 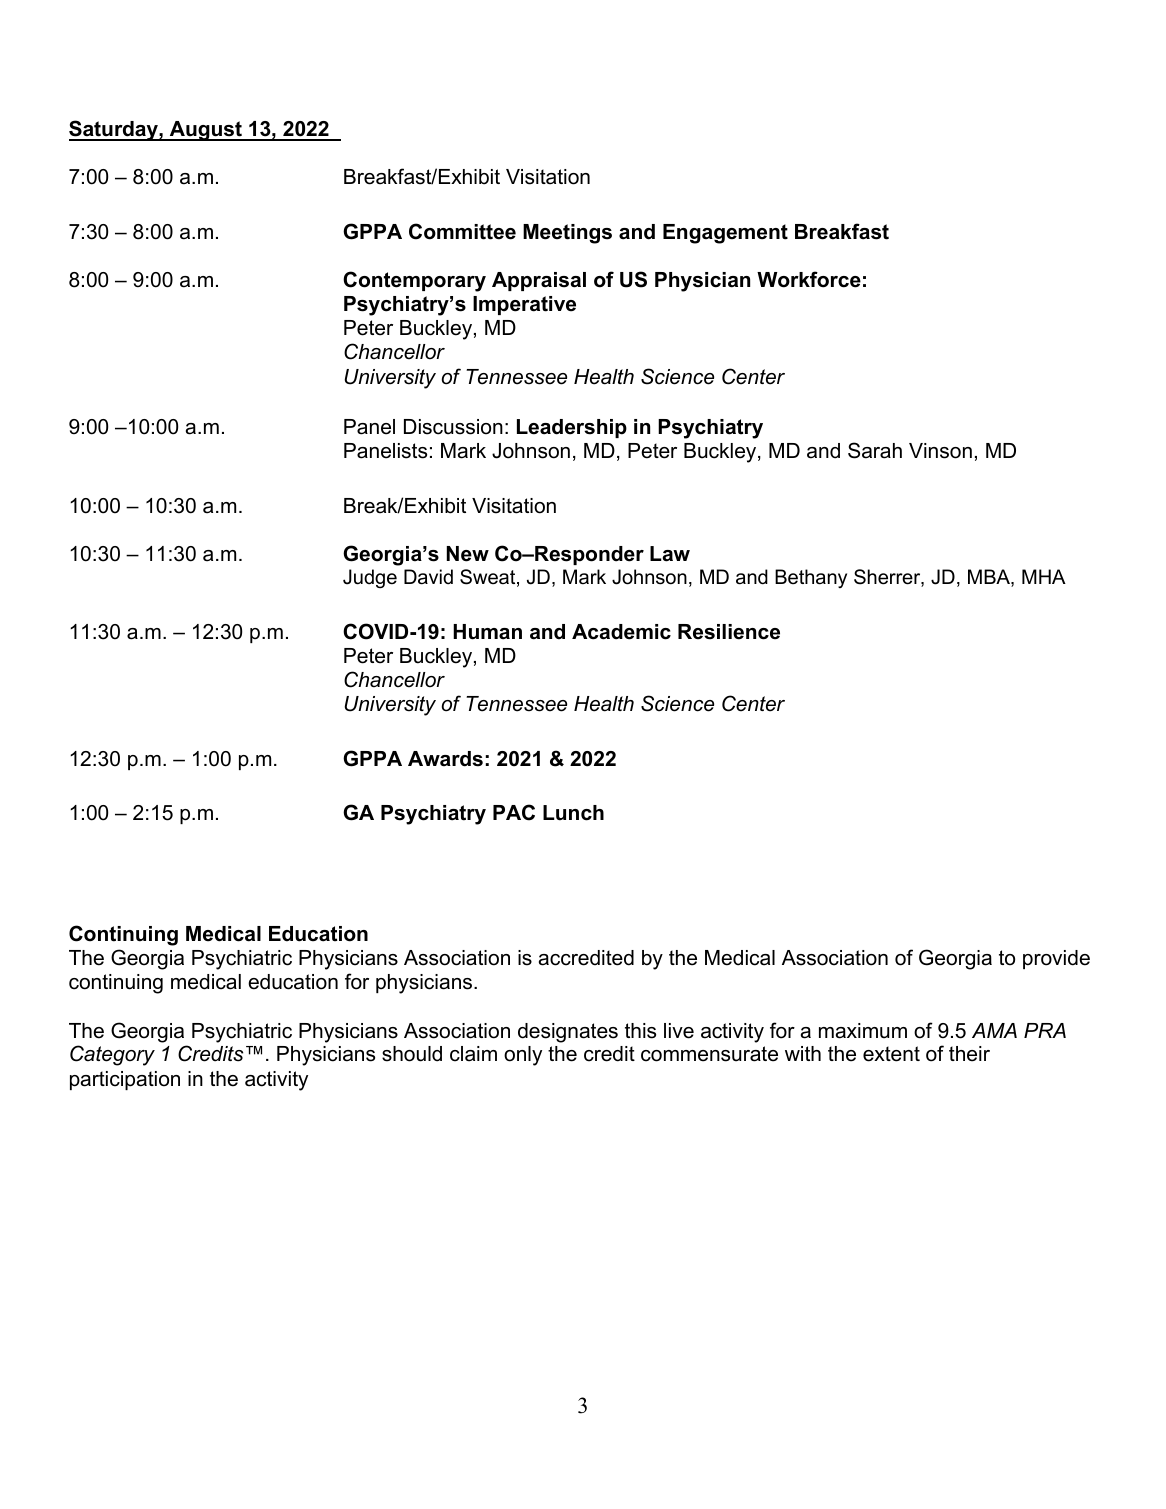 I want to click on designates, so click(x=568, y=1033).
